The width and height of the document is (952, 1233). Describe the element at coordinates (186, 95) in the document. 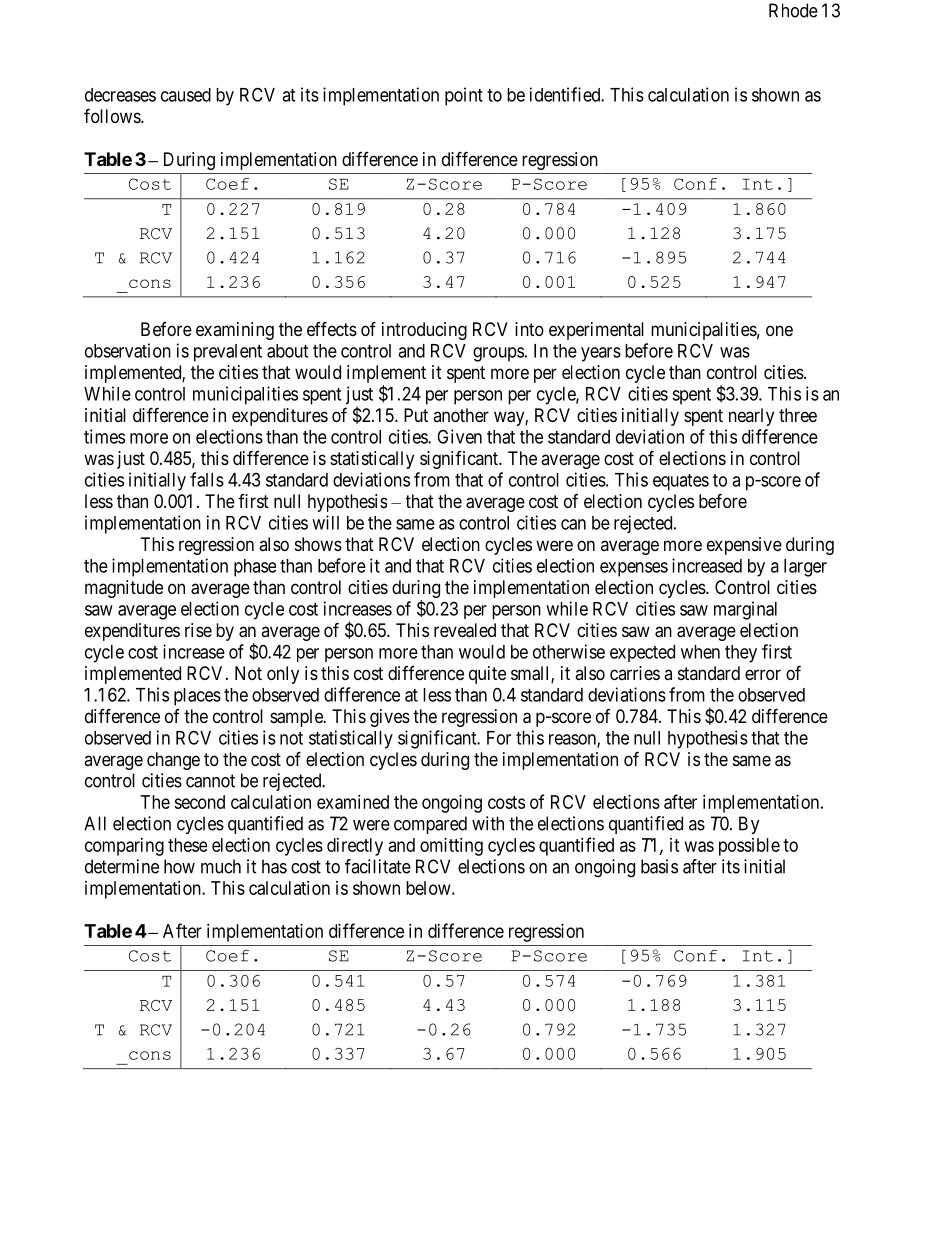

I see `caused` at that location.
